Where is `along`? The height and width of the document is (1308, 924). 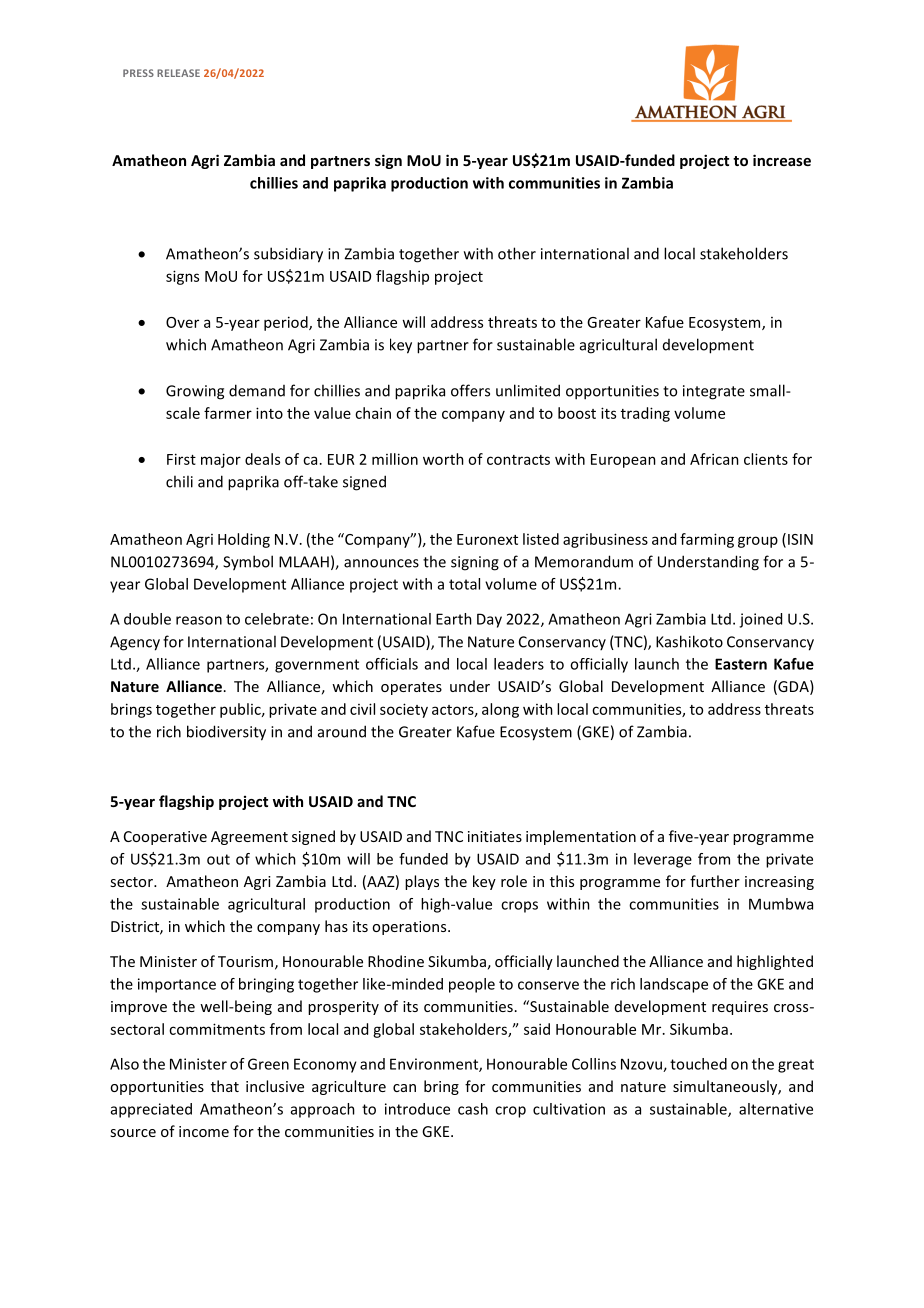 along is located at coordinates (500, 710).
